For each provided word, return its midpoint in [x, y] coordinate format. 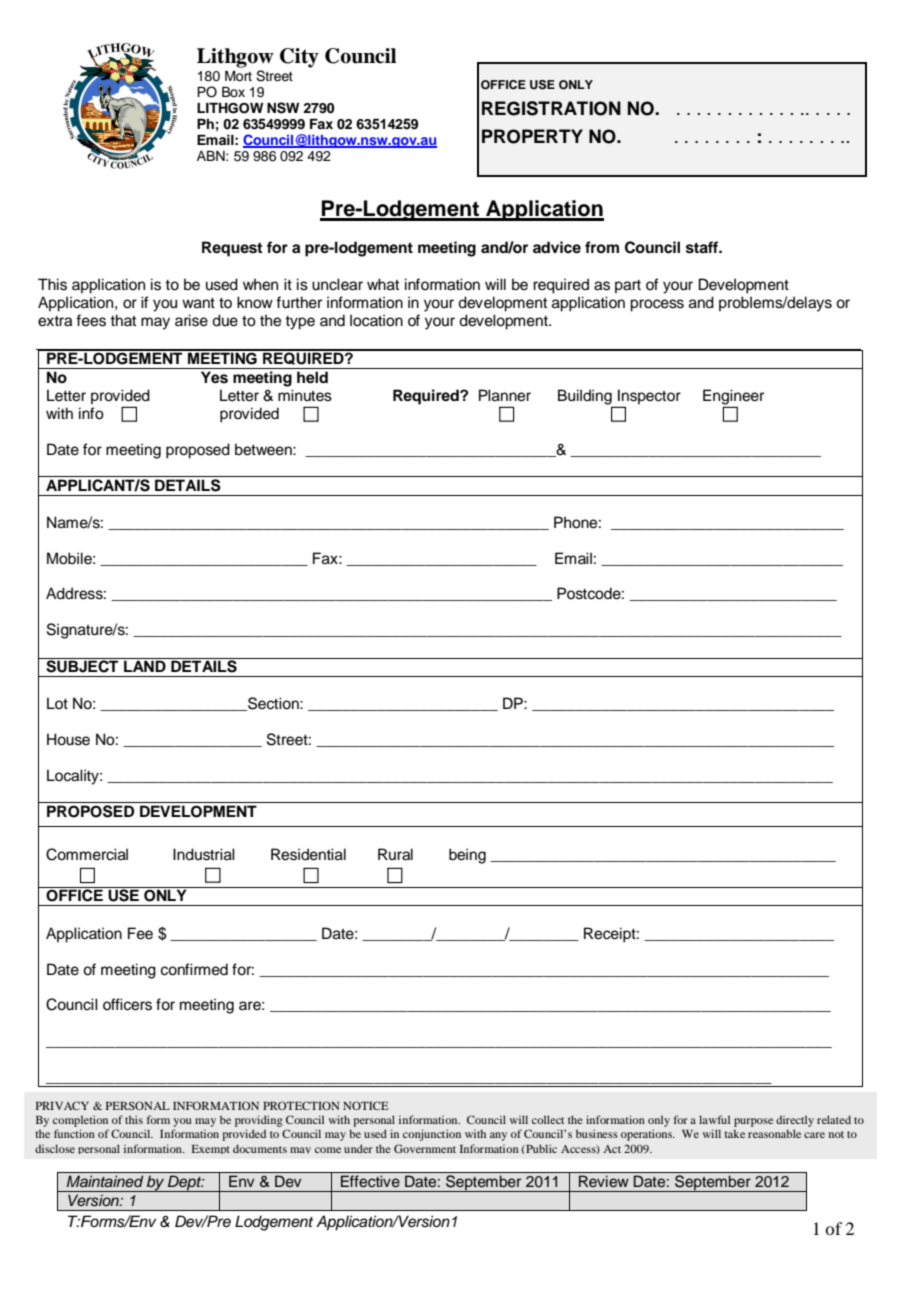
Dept [185, 1183]
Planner [505, 395]
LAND [145, 665]
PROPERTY [532, 136]
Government [425, 1148]
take [734, 1134]
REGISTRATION [551, 108]
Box [233, 91]
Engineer [733, 398]
